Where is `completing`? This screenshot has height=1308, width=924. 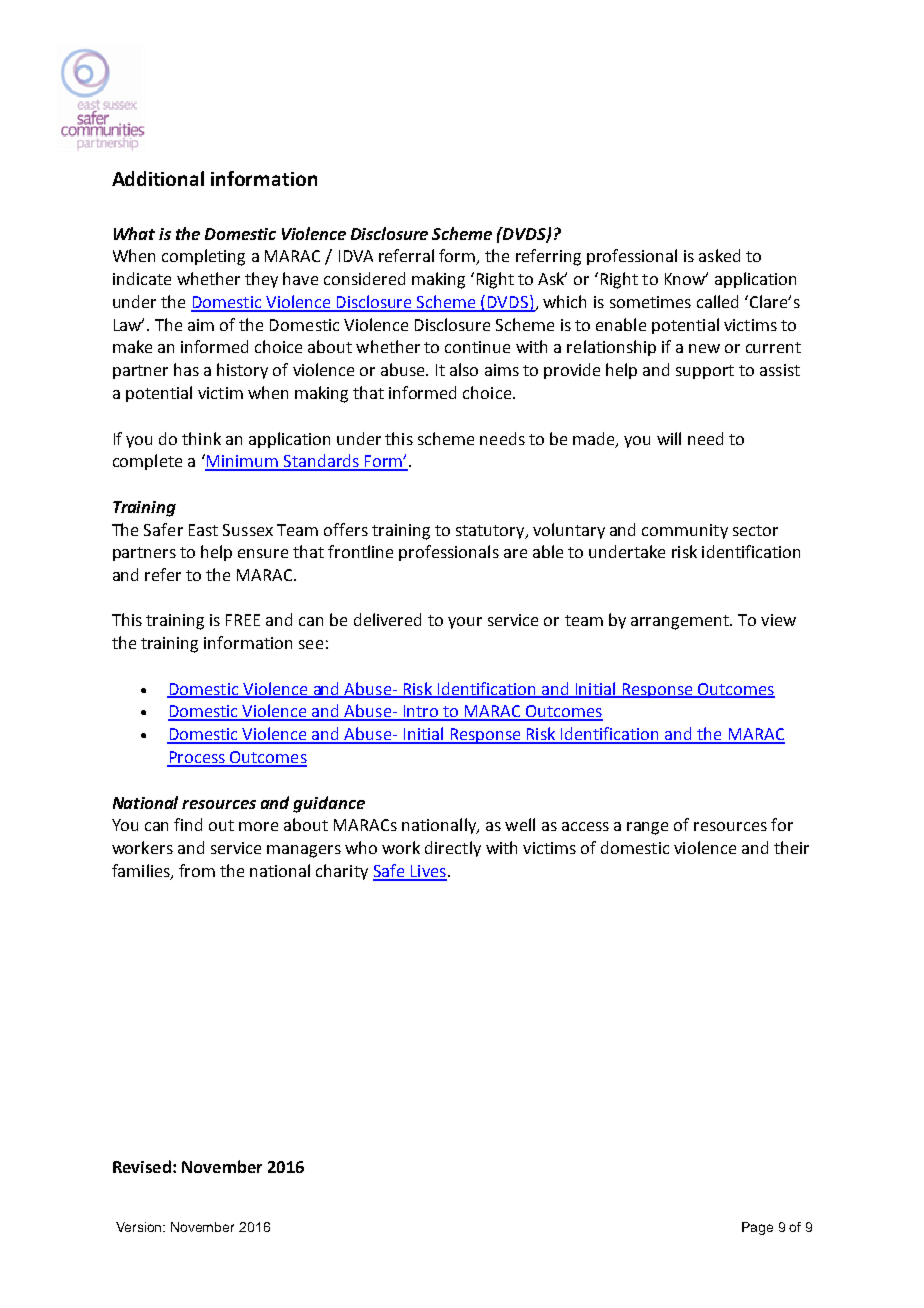
completing is located at coordinates (203, 257).
